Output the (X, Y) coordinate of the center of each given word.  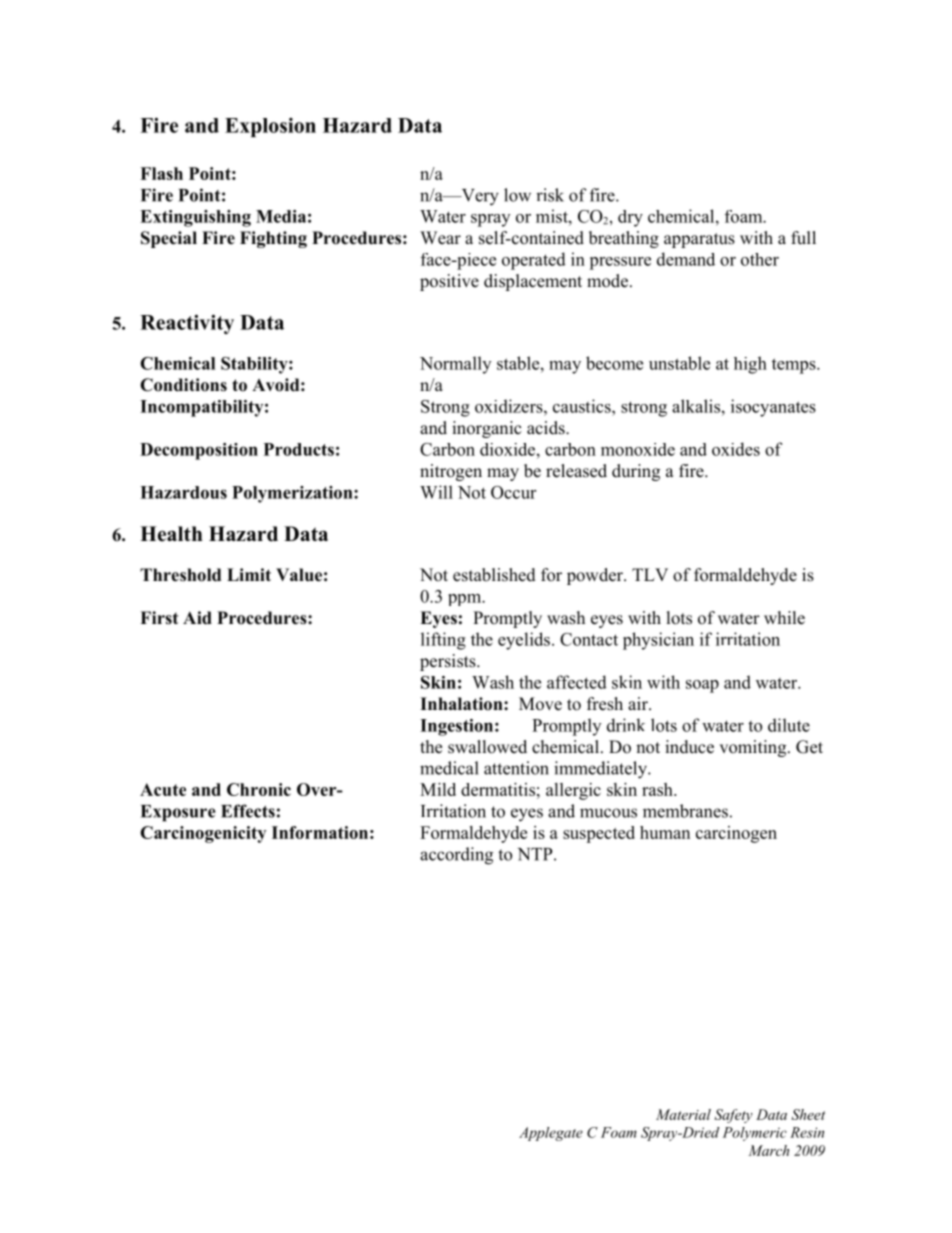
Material (683, 1114)
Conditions (183, 385)
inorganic (487, 429)
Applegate (551, 1134)
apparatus (699, 240)
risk (550, 195)
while (784, 618)
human (665, 832)
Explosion (270, 127)
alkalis (696, 406)
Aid (197, 618)
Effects (248, 811)
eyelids (524, 641)
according (456, 856)
